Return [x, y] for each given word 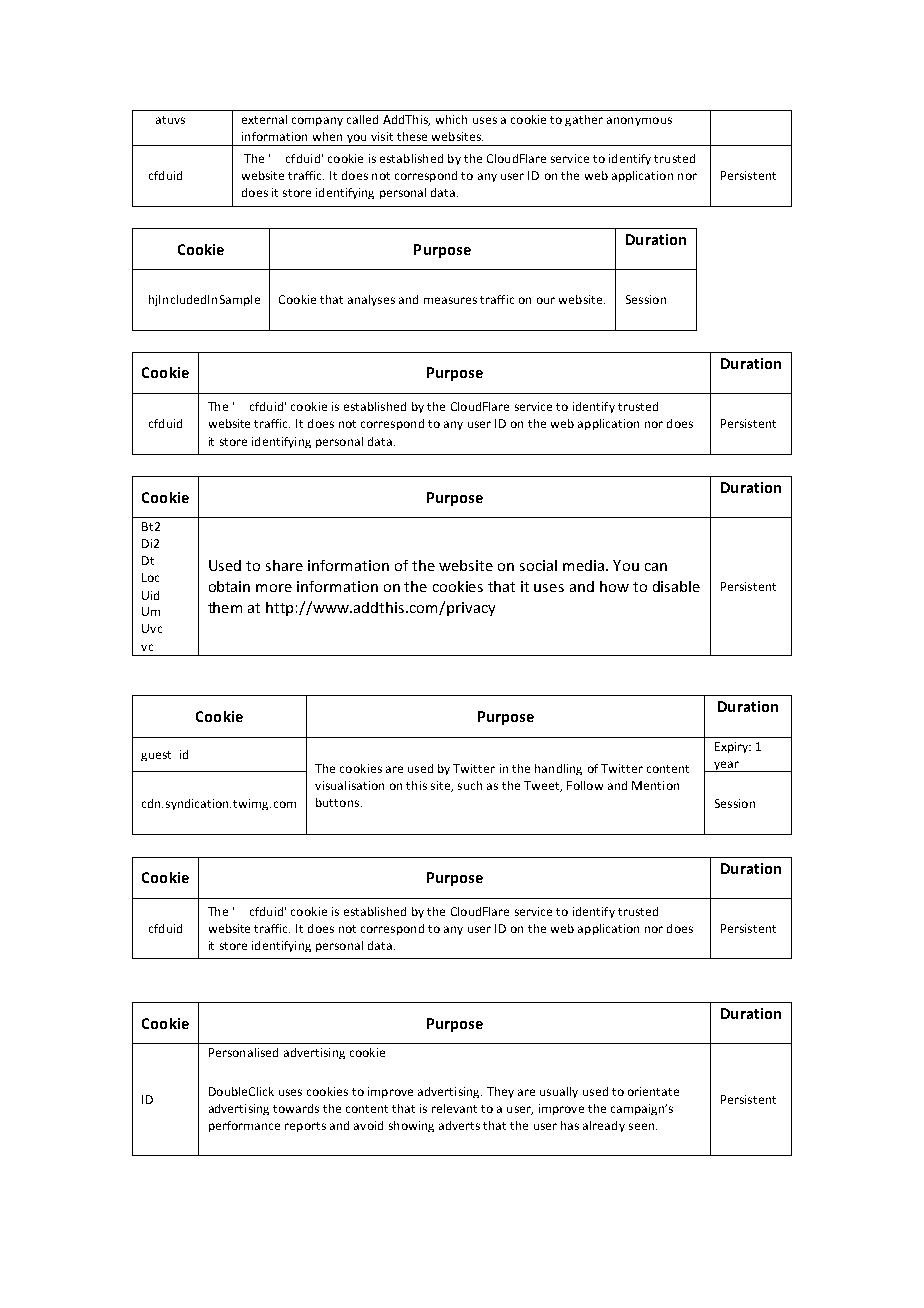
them [225, 607]
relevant [454, 1108]
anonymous [639, 121]
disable [676, 586]
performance [244, 1126]
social [538, 565]
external [264, 119]
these [412, 136]
